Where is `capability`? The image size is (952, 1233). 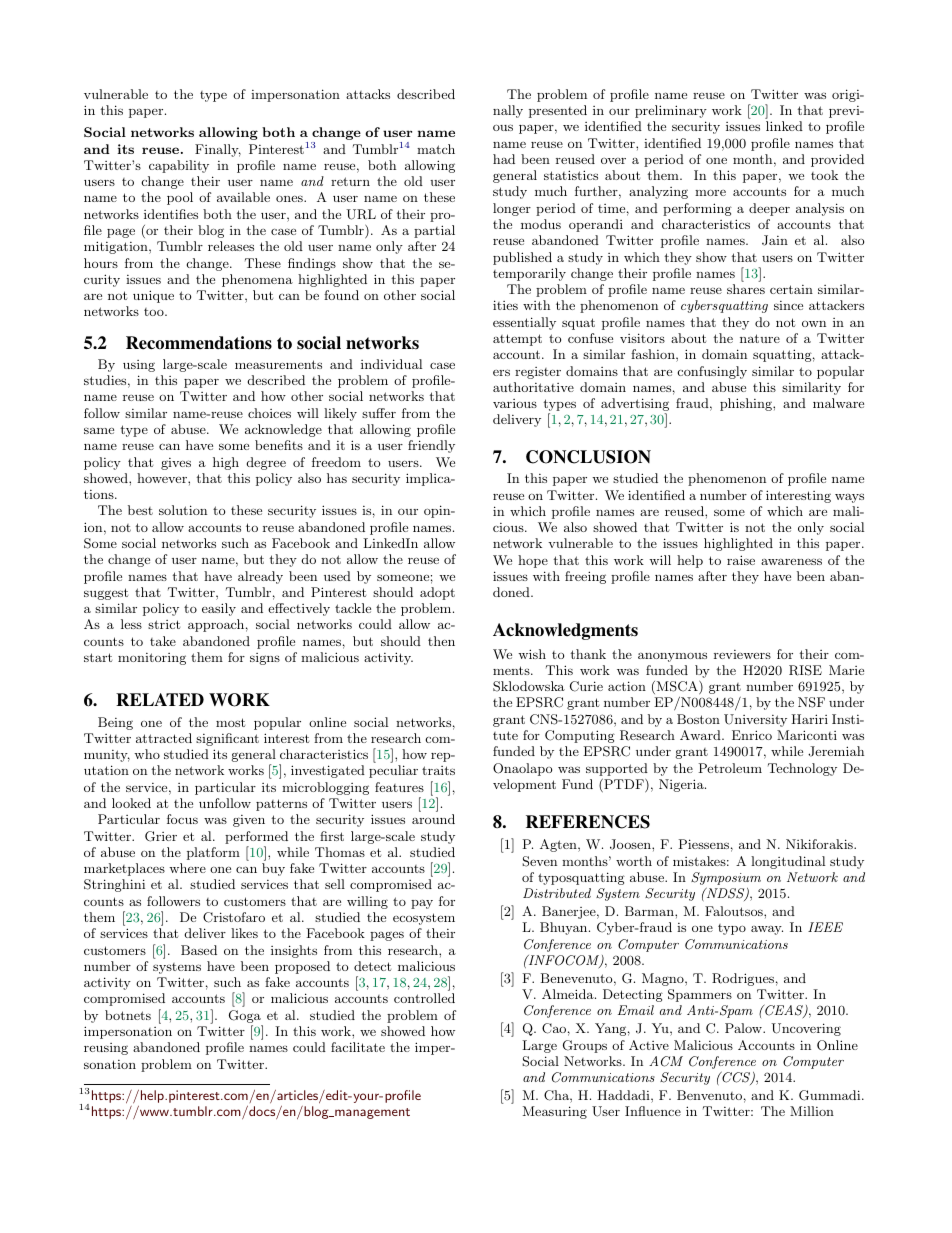
capability is located at coordinates (179, 166).
